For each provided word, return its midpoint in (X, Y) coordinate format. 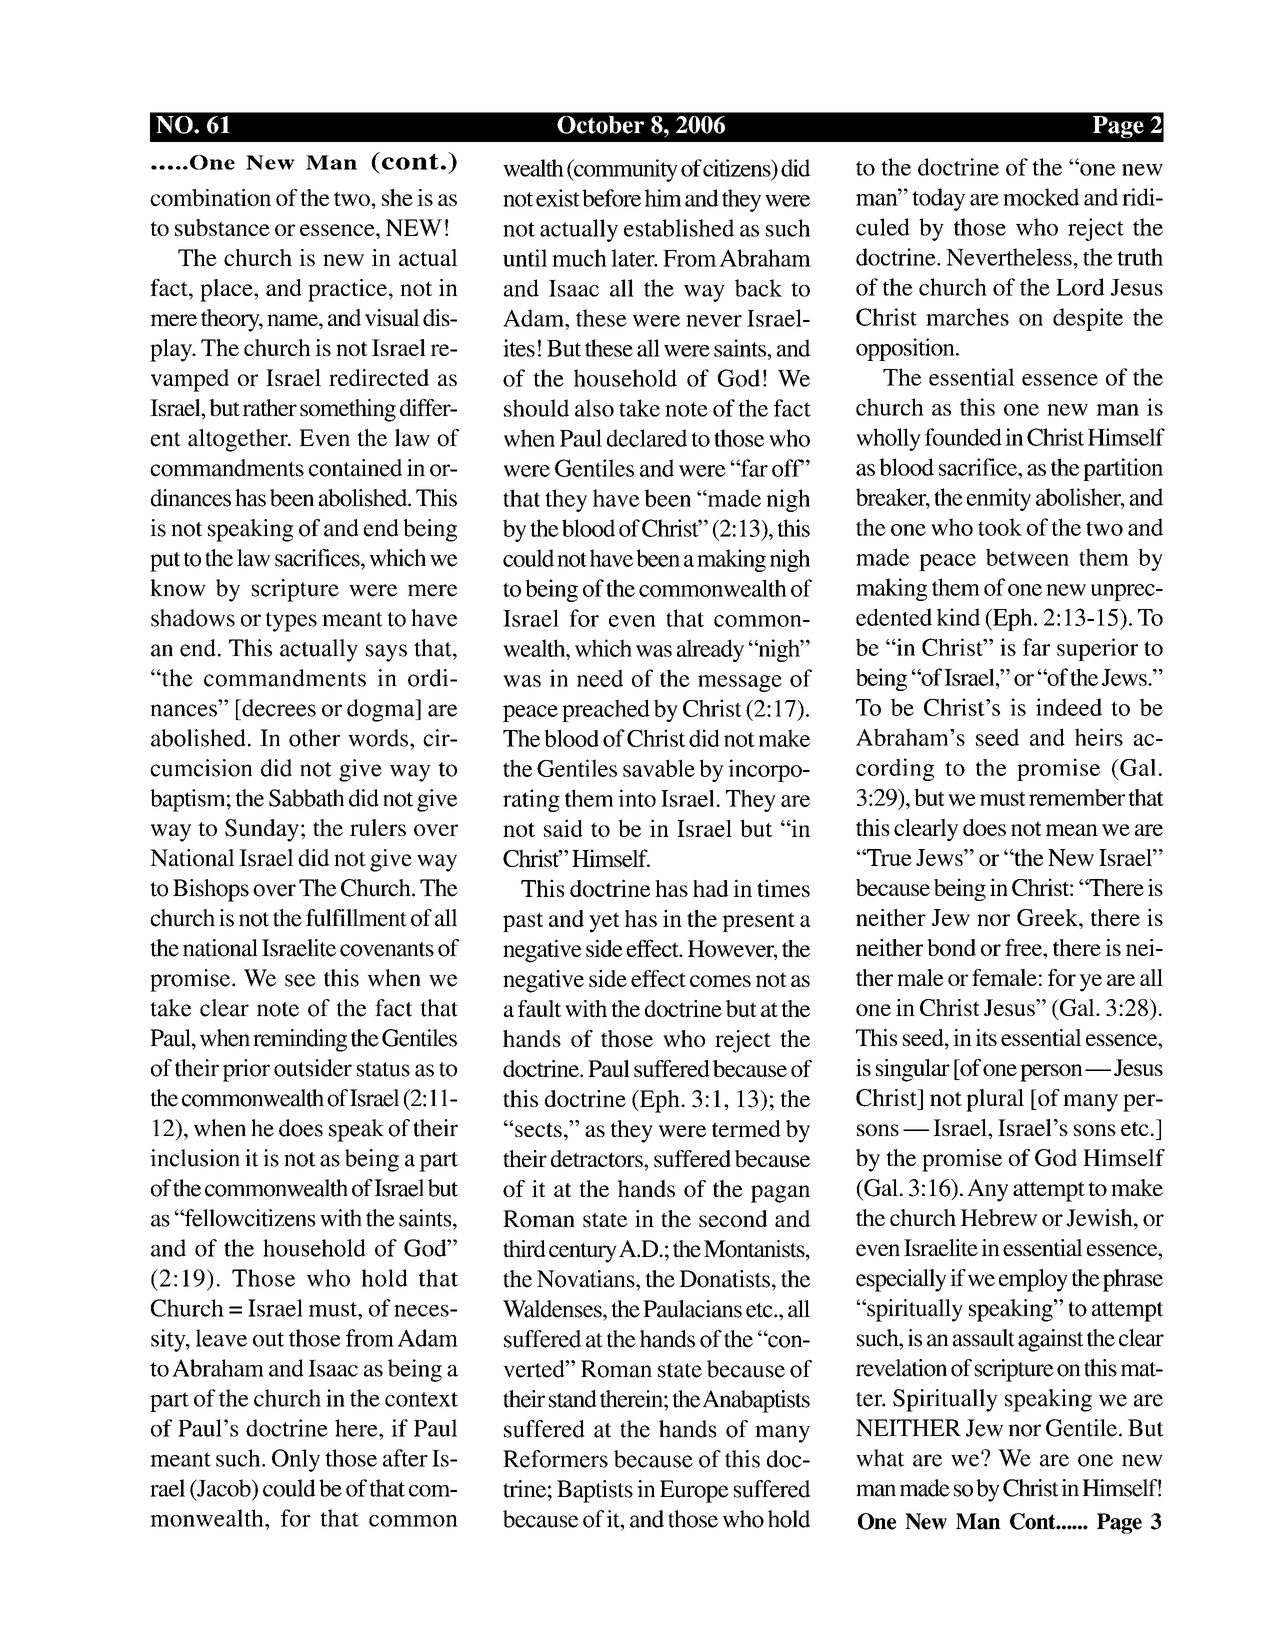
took (1000, 527)
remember (1077, 797)
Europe (694, 1491)
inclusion (195, 1158)
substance (222, 227)
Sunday (262, 830)
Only (296, 1460)
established (679, 228)
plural (995, 1100)
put (165, 562)
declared (647, 438)
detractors (598, 1158)
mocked (1041, 197)
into (637, 798)
